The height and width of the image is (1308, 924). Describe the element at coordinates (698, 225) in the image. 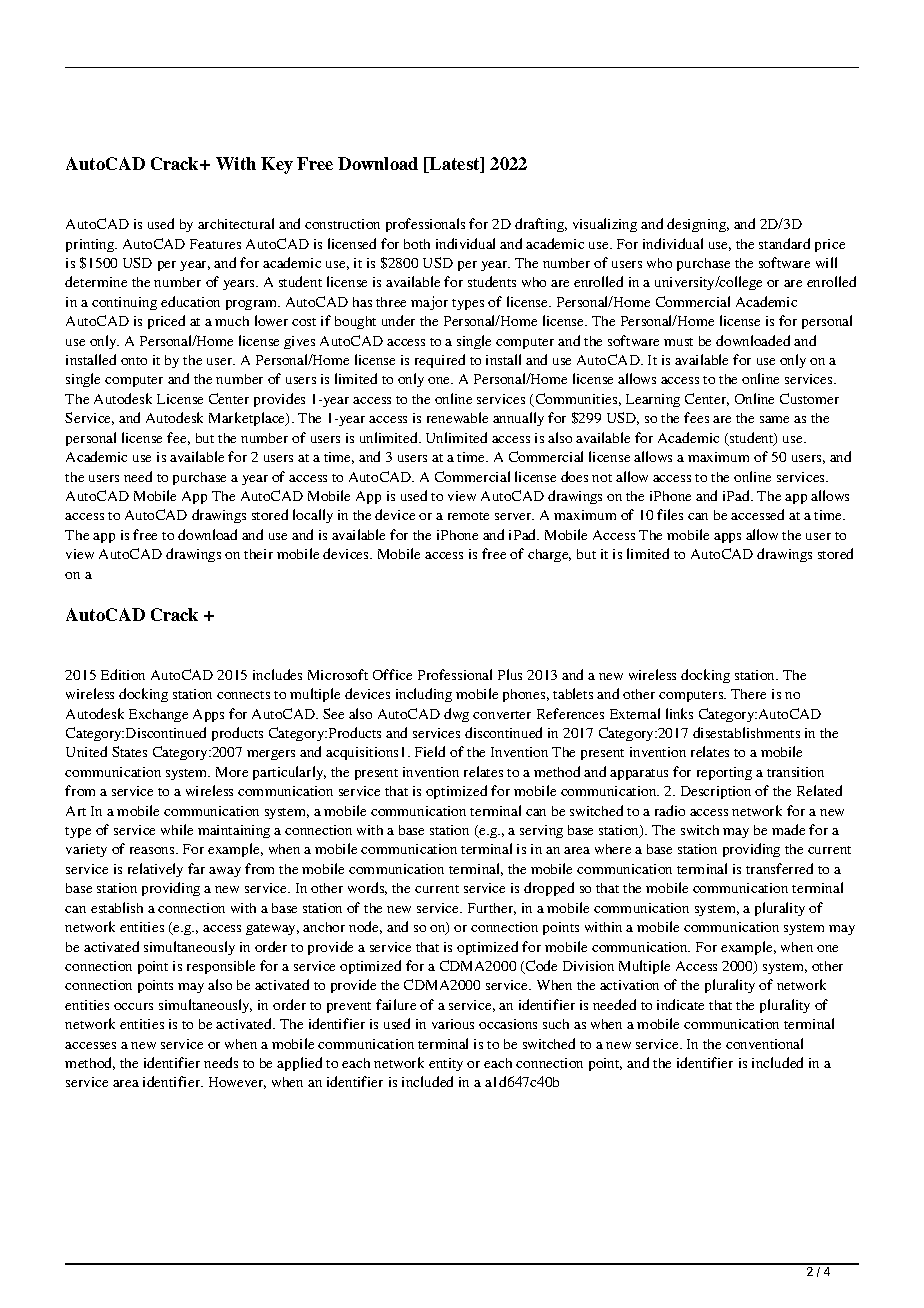

I see `designing` at that location.
